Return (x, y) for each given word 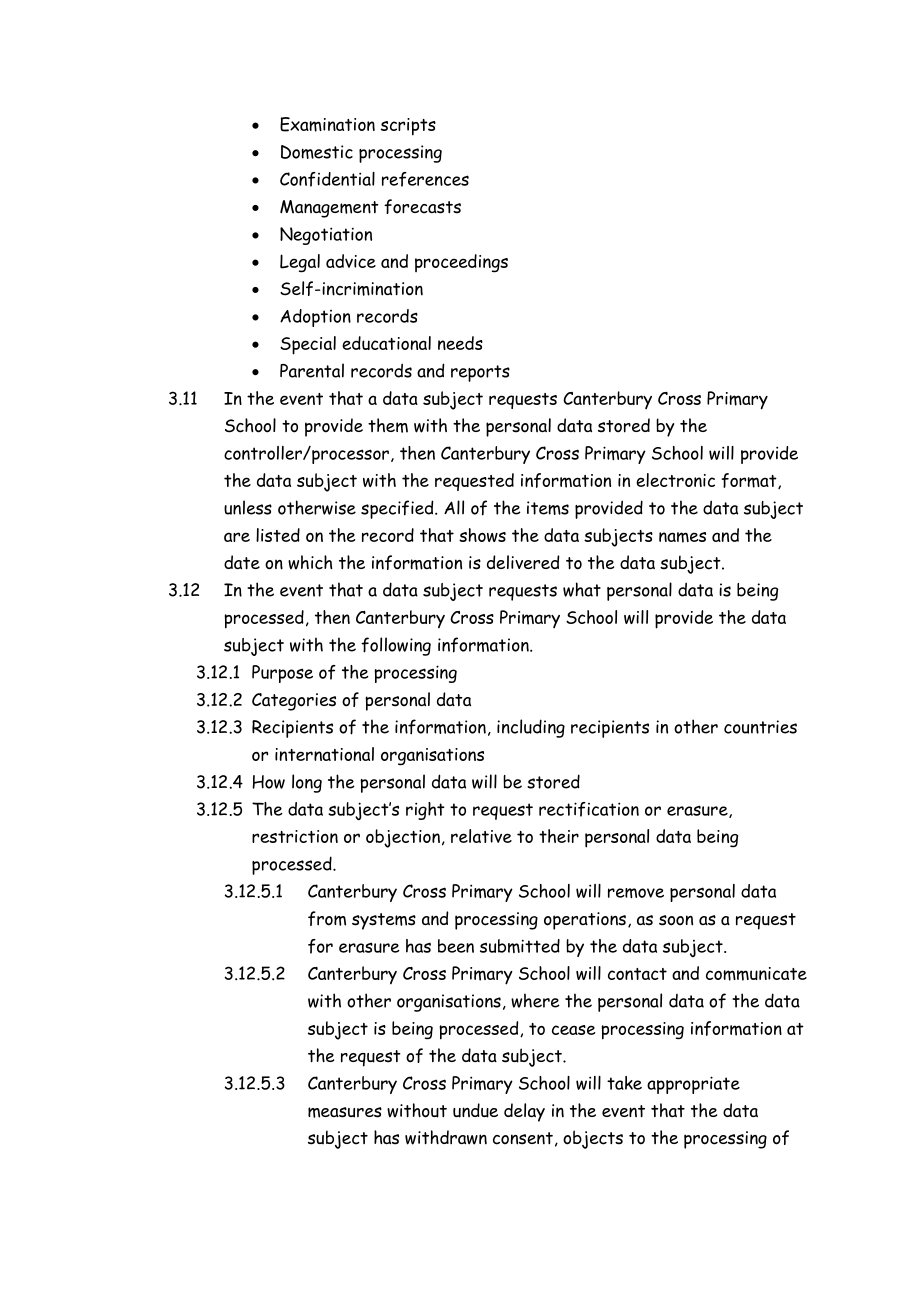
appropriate (693, 1085)
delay (524, 1112)
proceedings (461, 263)
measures (345, 1112)
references (425, 179)
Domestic (317, 152)
